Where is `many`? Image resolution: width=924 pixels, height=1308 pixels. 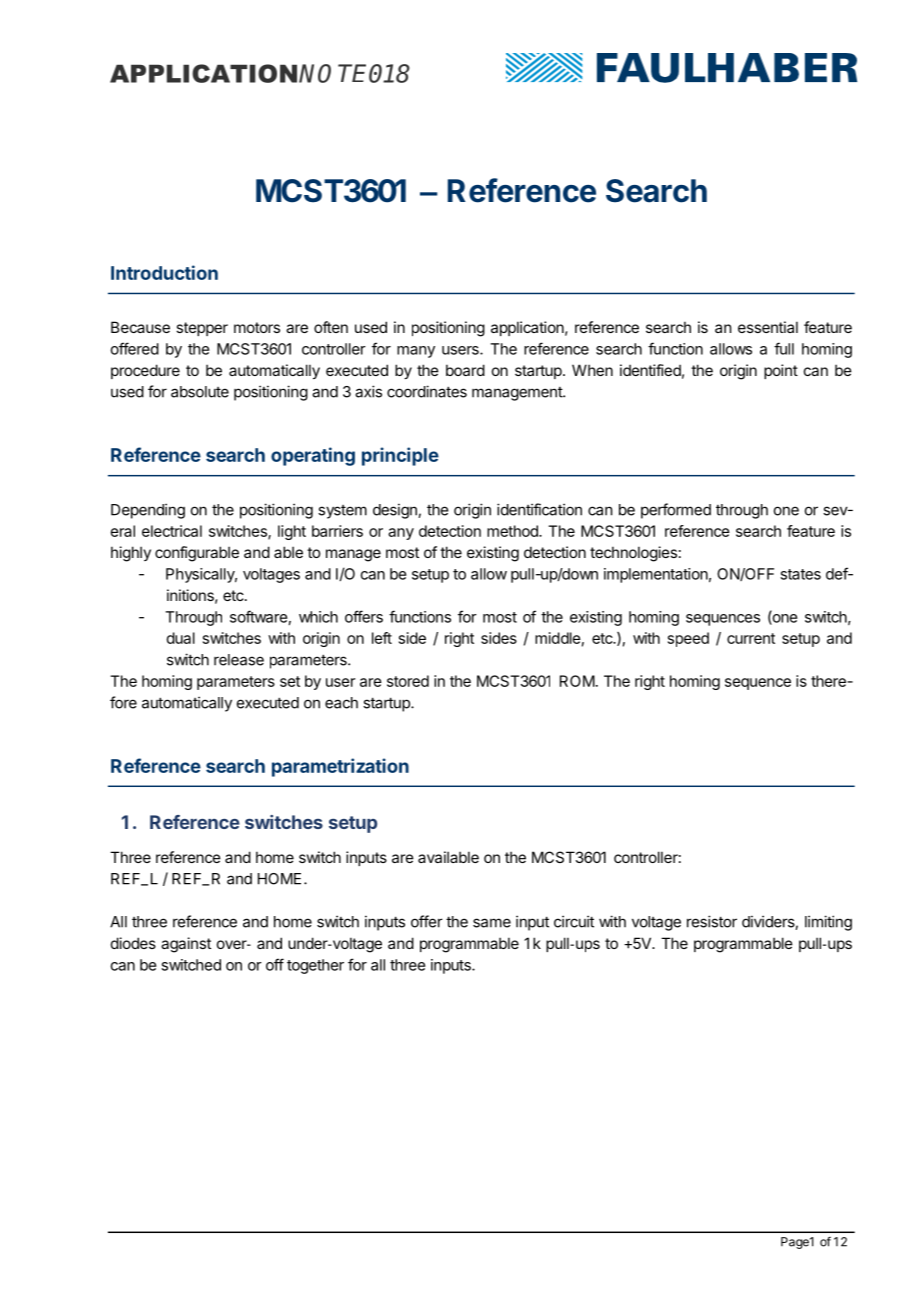 many is located at coordinates (416, 352).
